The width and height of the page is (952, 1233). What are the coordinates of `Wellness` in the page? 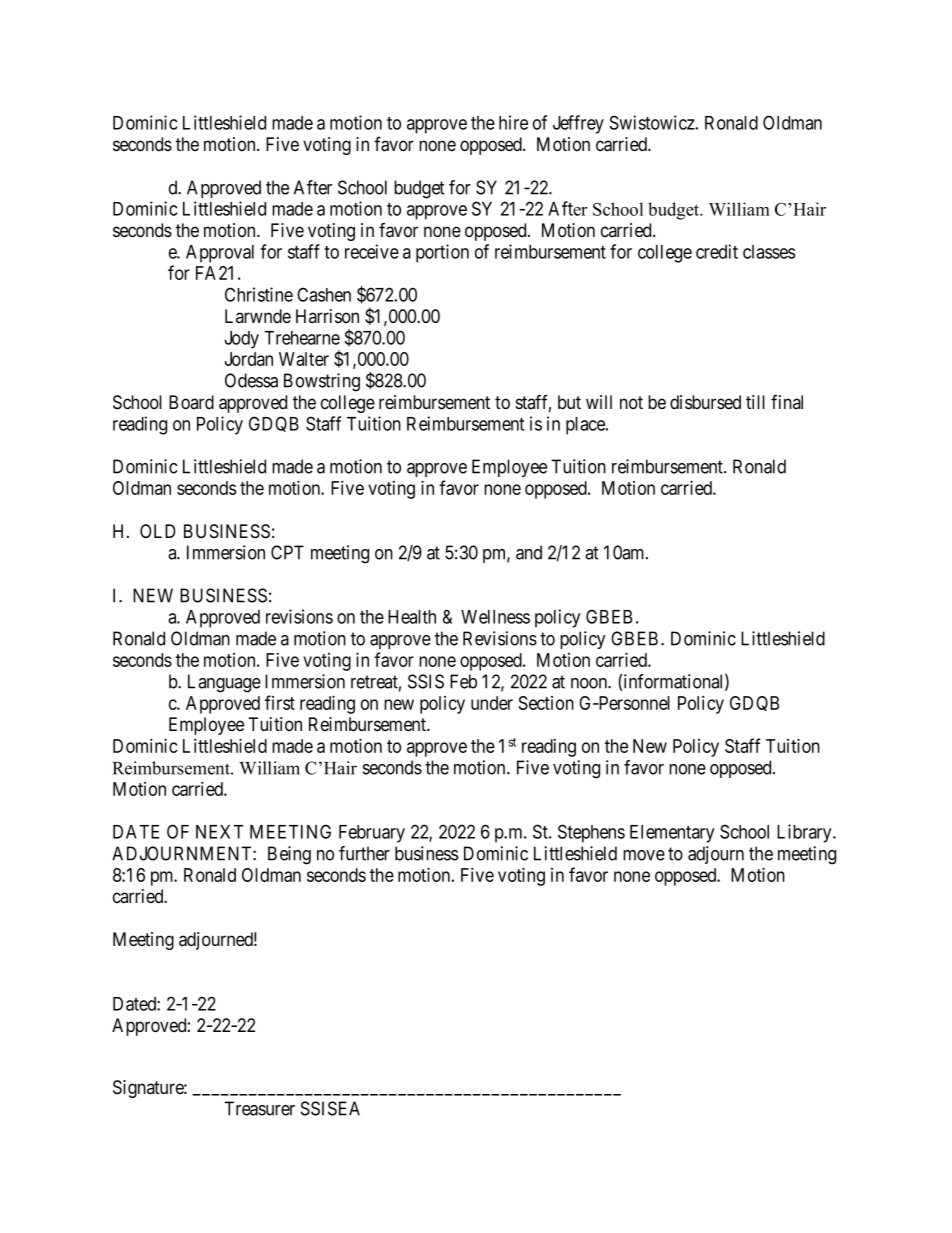 It's located at (495, 617).
